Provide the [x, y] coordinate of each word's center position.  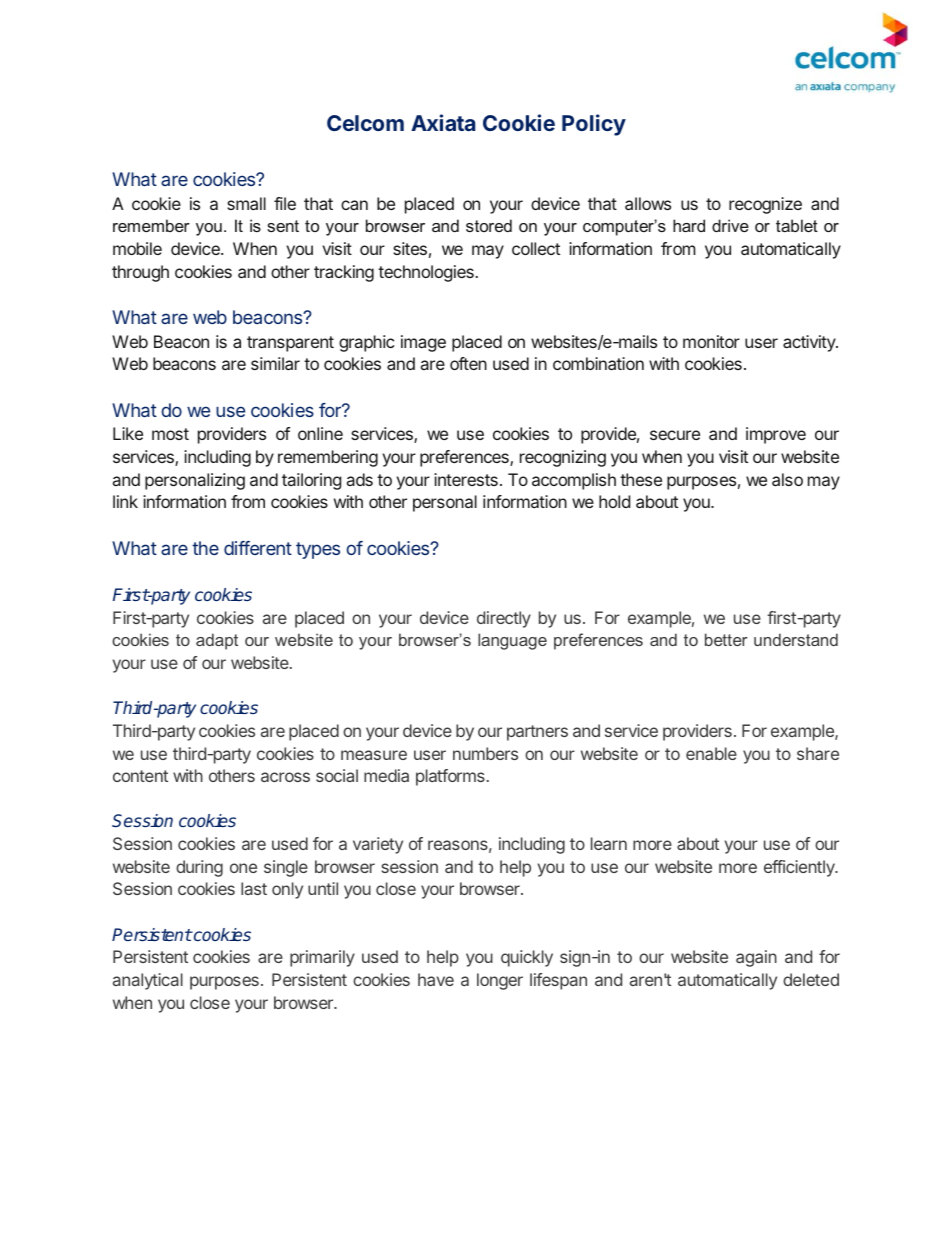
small [246, 203]
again [756, 958]
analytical [148, 981]
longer [500, 981]
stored [489, 225]
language [512, 641]
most [170, 434]
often [468, 363]
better [726, 639]
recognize [765, 205]
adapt [217, 641]
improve [776, 435]
